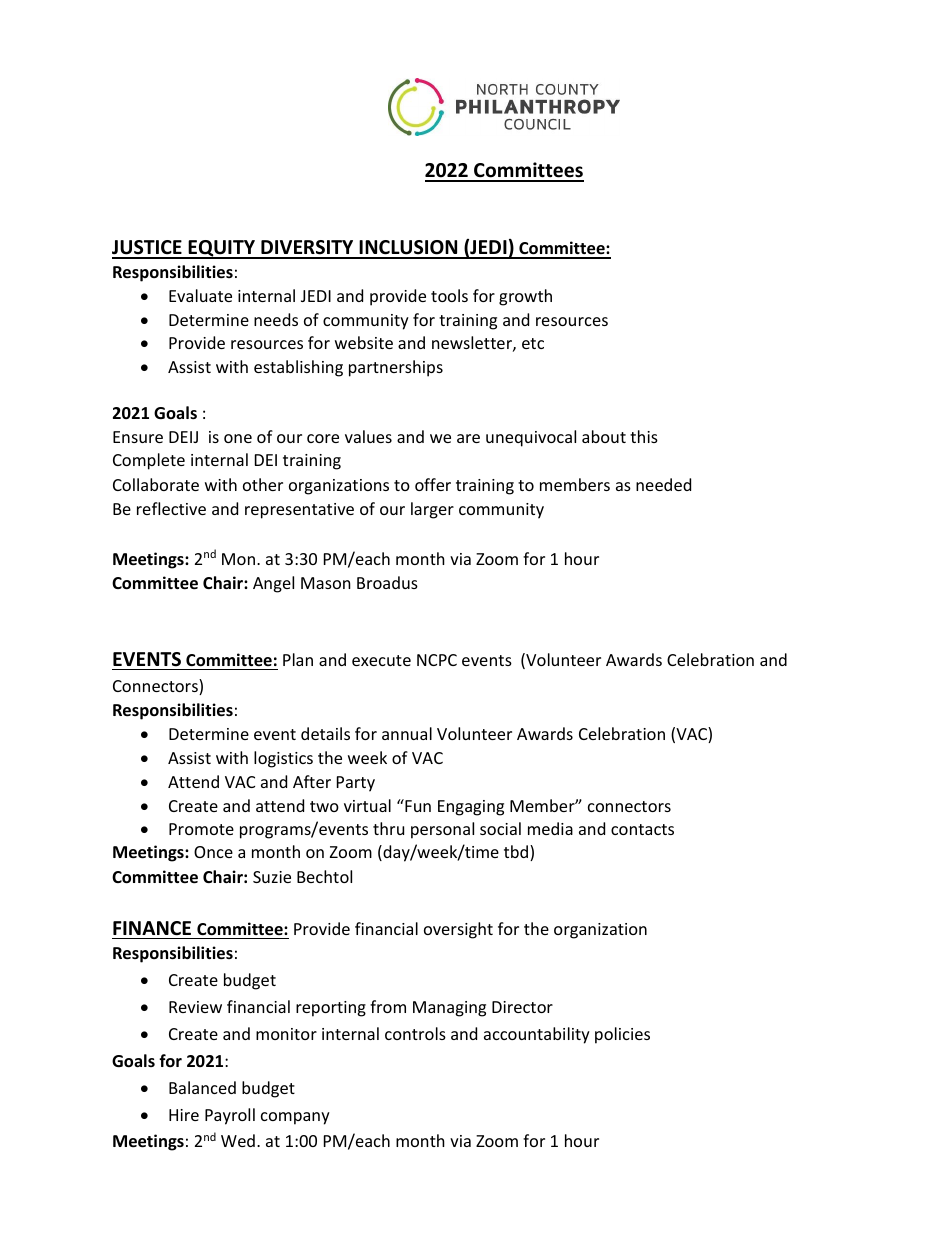 The height and width of the image is (1233, 952). I want to click on about, so click(604, 436).
